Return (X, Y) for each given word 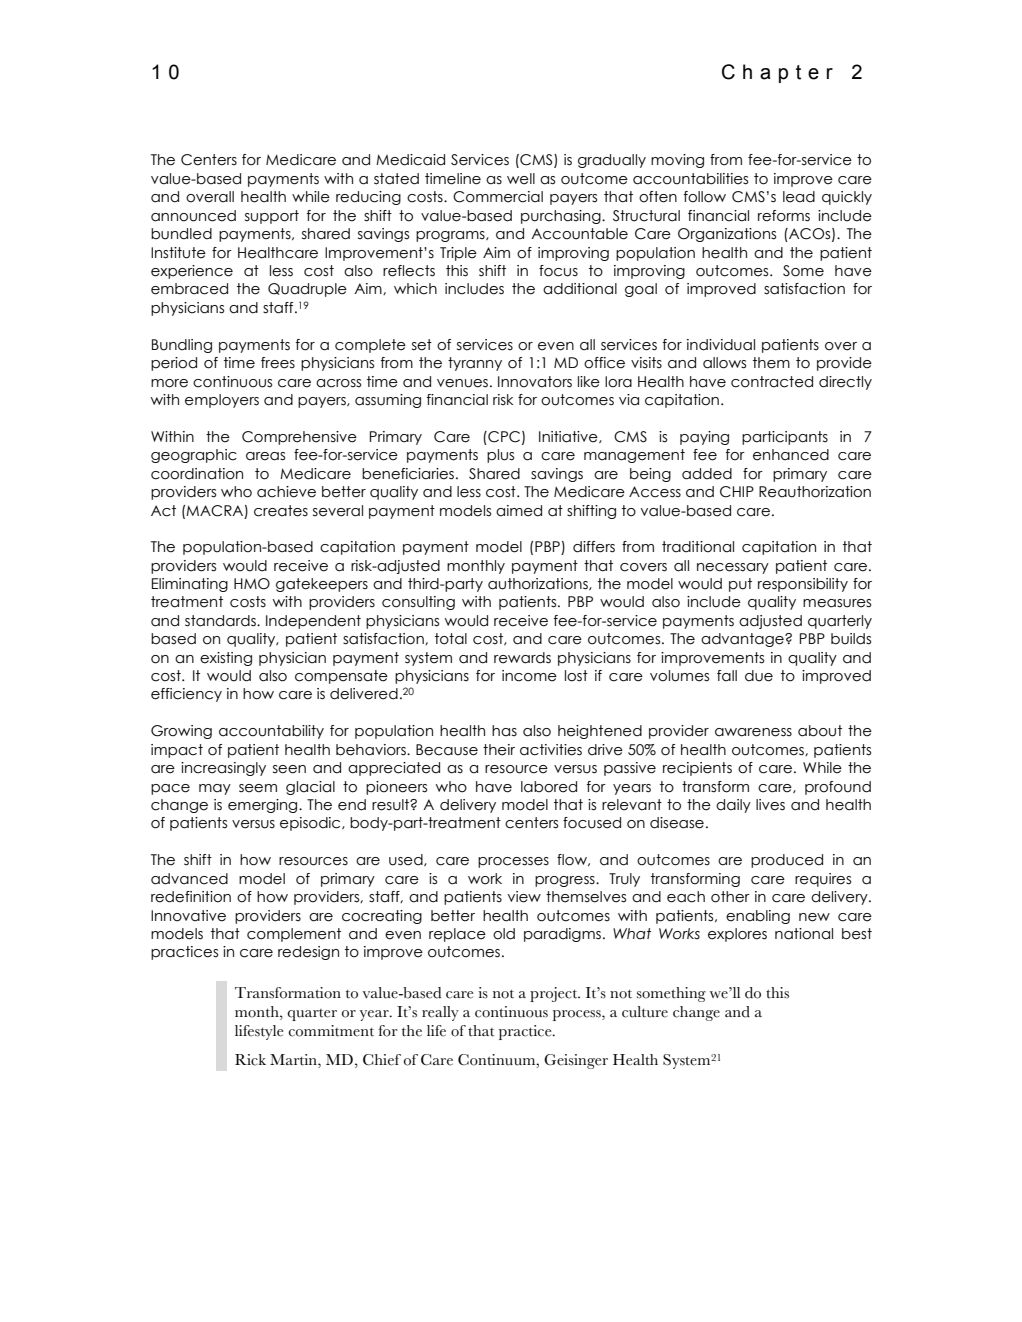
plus (500, 456)
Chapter (777, 73)
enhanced (791, 455)
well (521, 179)
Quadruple (307, 290)
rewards (522, 658)
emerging (264, 806)
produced (787, 861)
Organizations (727, 235)
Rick (250, 1060)
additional (580, 289)
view (524, 897)
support (272, 217)
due (759, 676)
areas (265, 456)
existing (226, 659)
